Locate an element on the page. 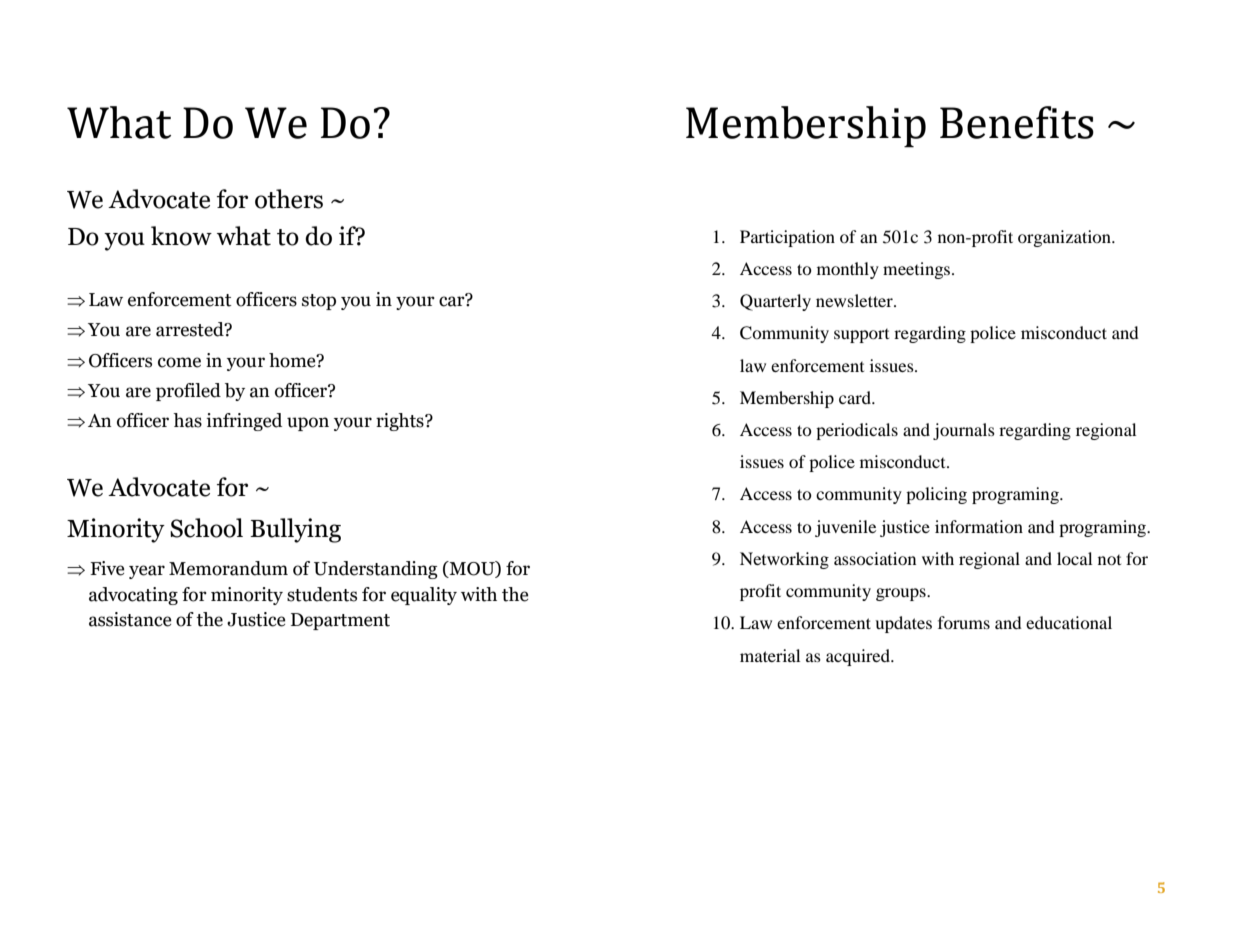 This document has height=952, width=1233. Participation is located at coordinates (787, 238).
